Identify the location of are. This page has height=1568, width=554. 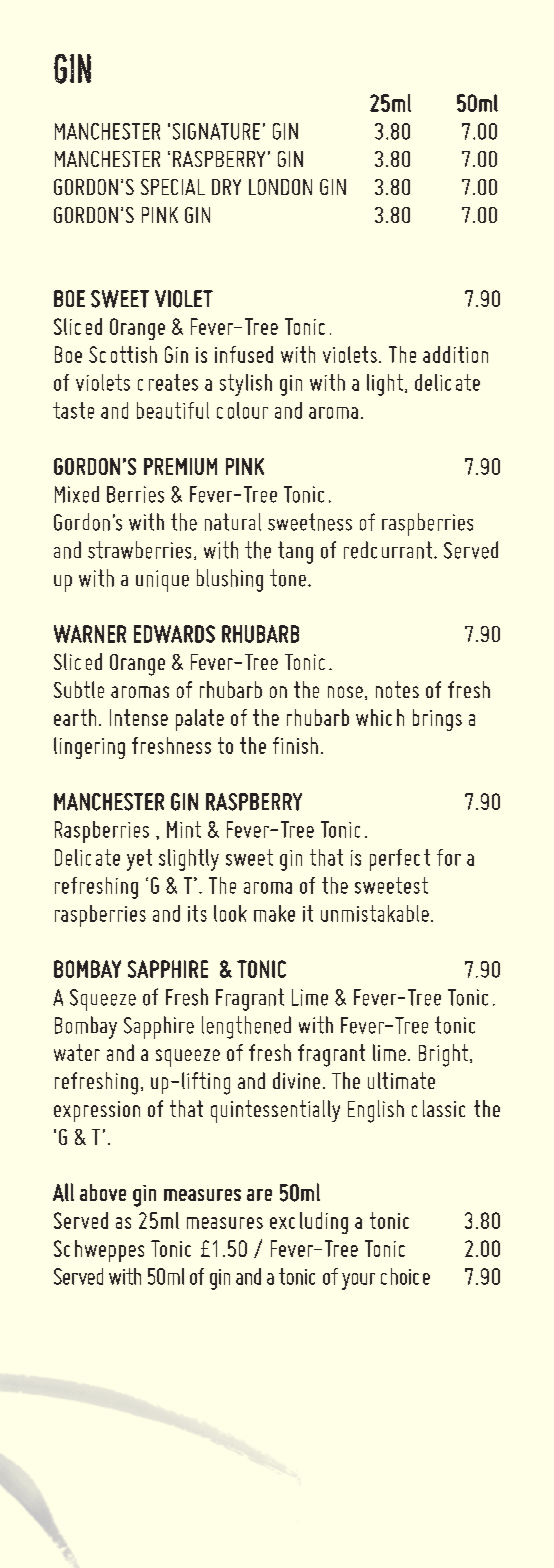
(259, 1195).
